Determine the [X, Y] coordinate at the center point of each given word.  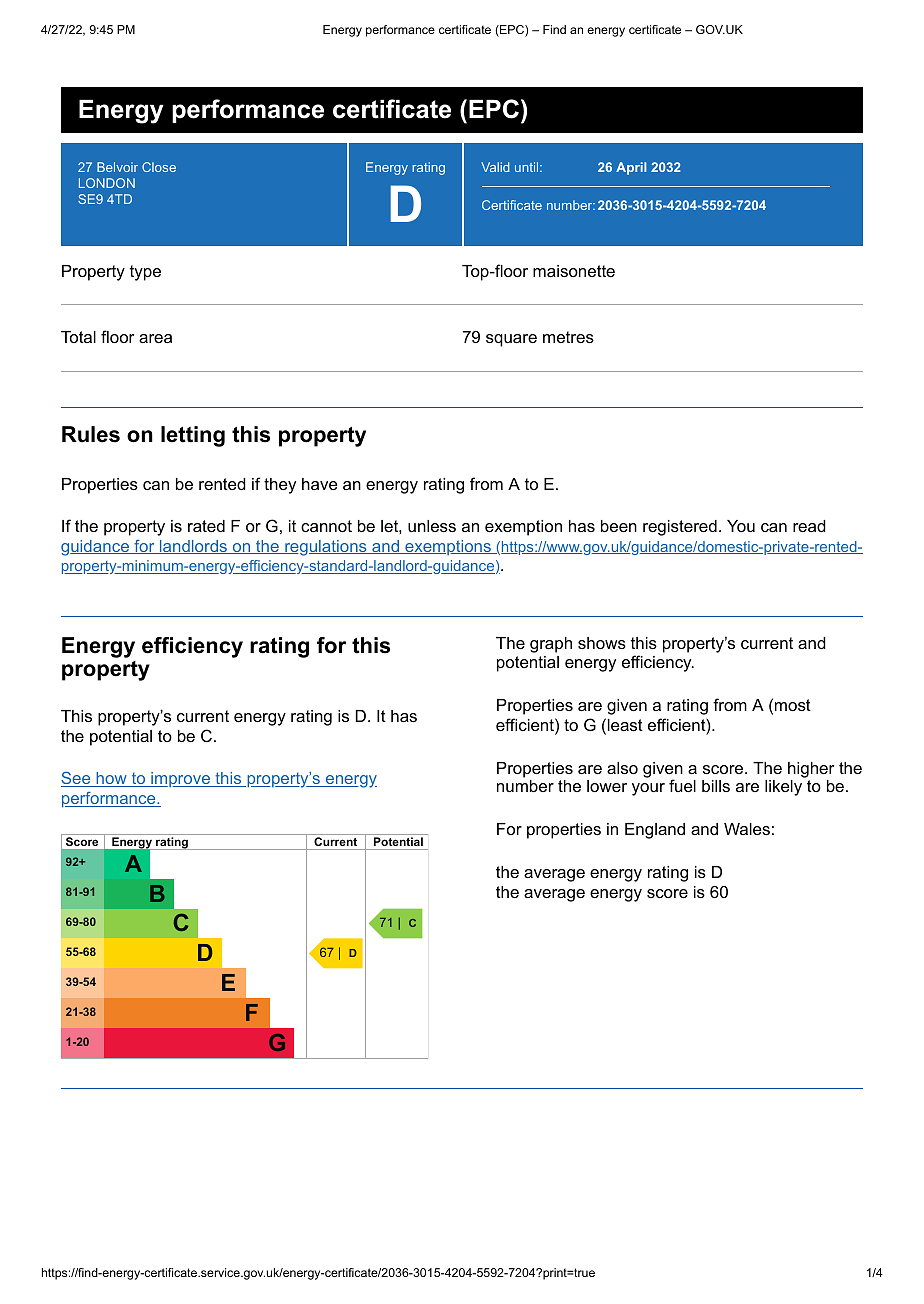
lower [607, 786]
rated [206, 526]
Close [159, 167]
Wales [747, 829]
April [631, 168]
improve [180, 779]
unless [432, 526]
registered [680, 528]
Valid [495, 167]
